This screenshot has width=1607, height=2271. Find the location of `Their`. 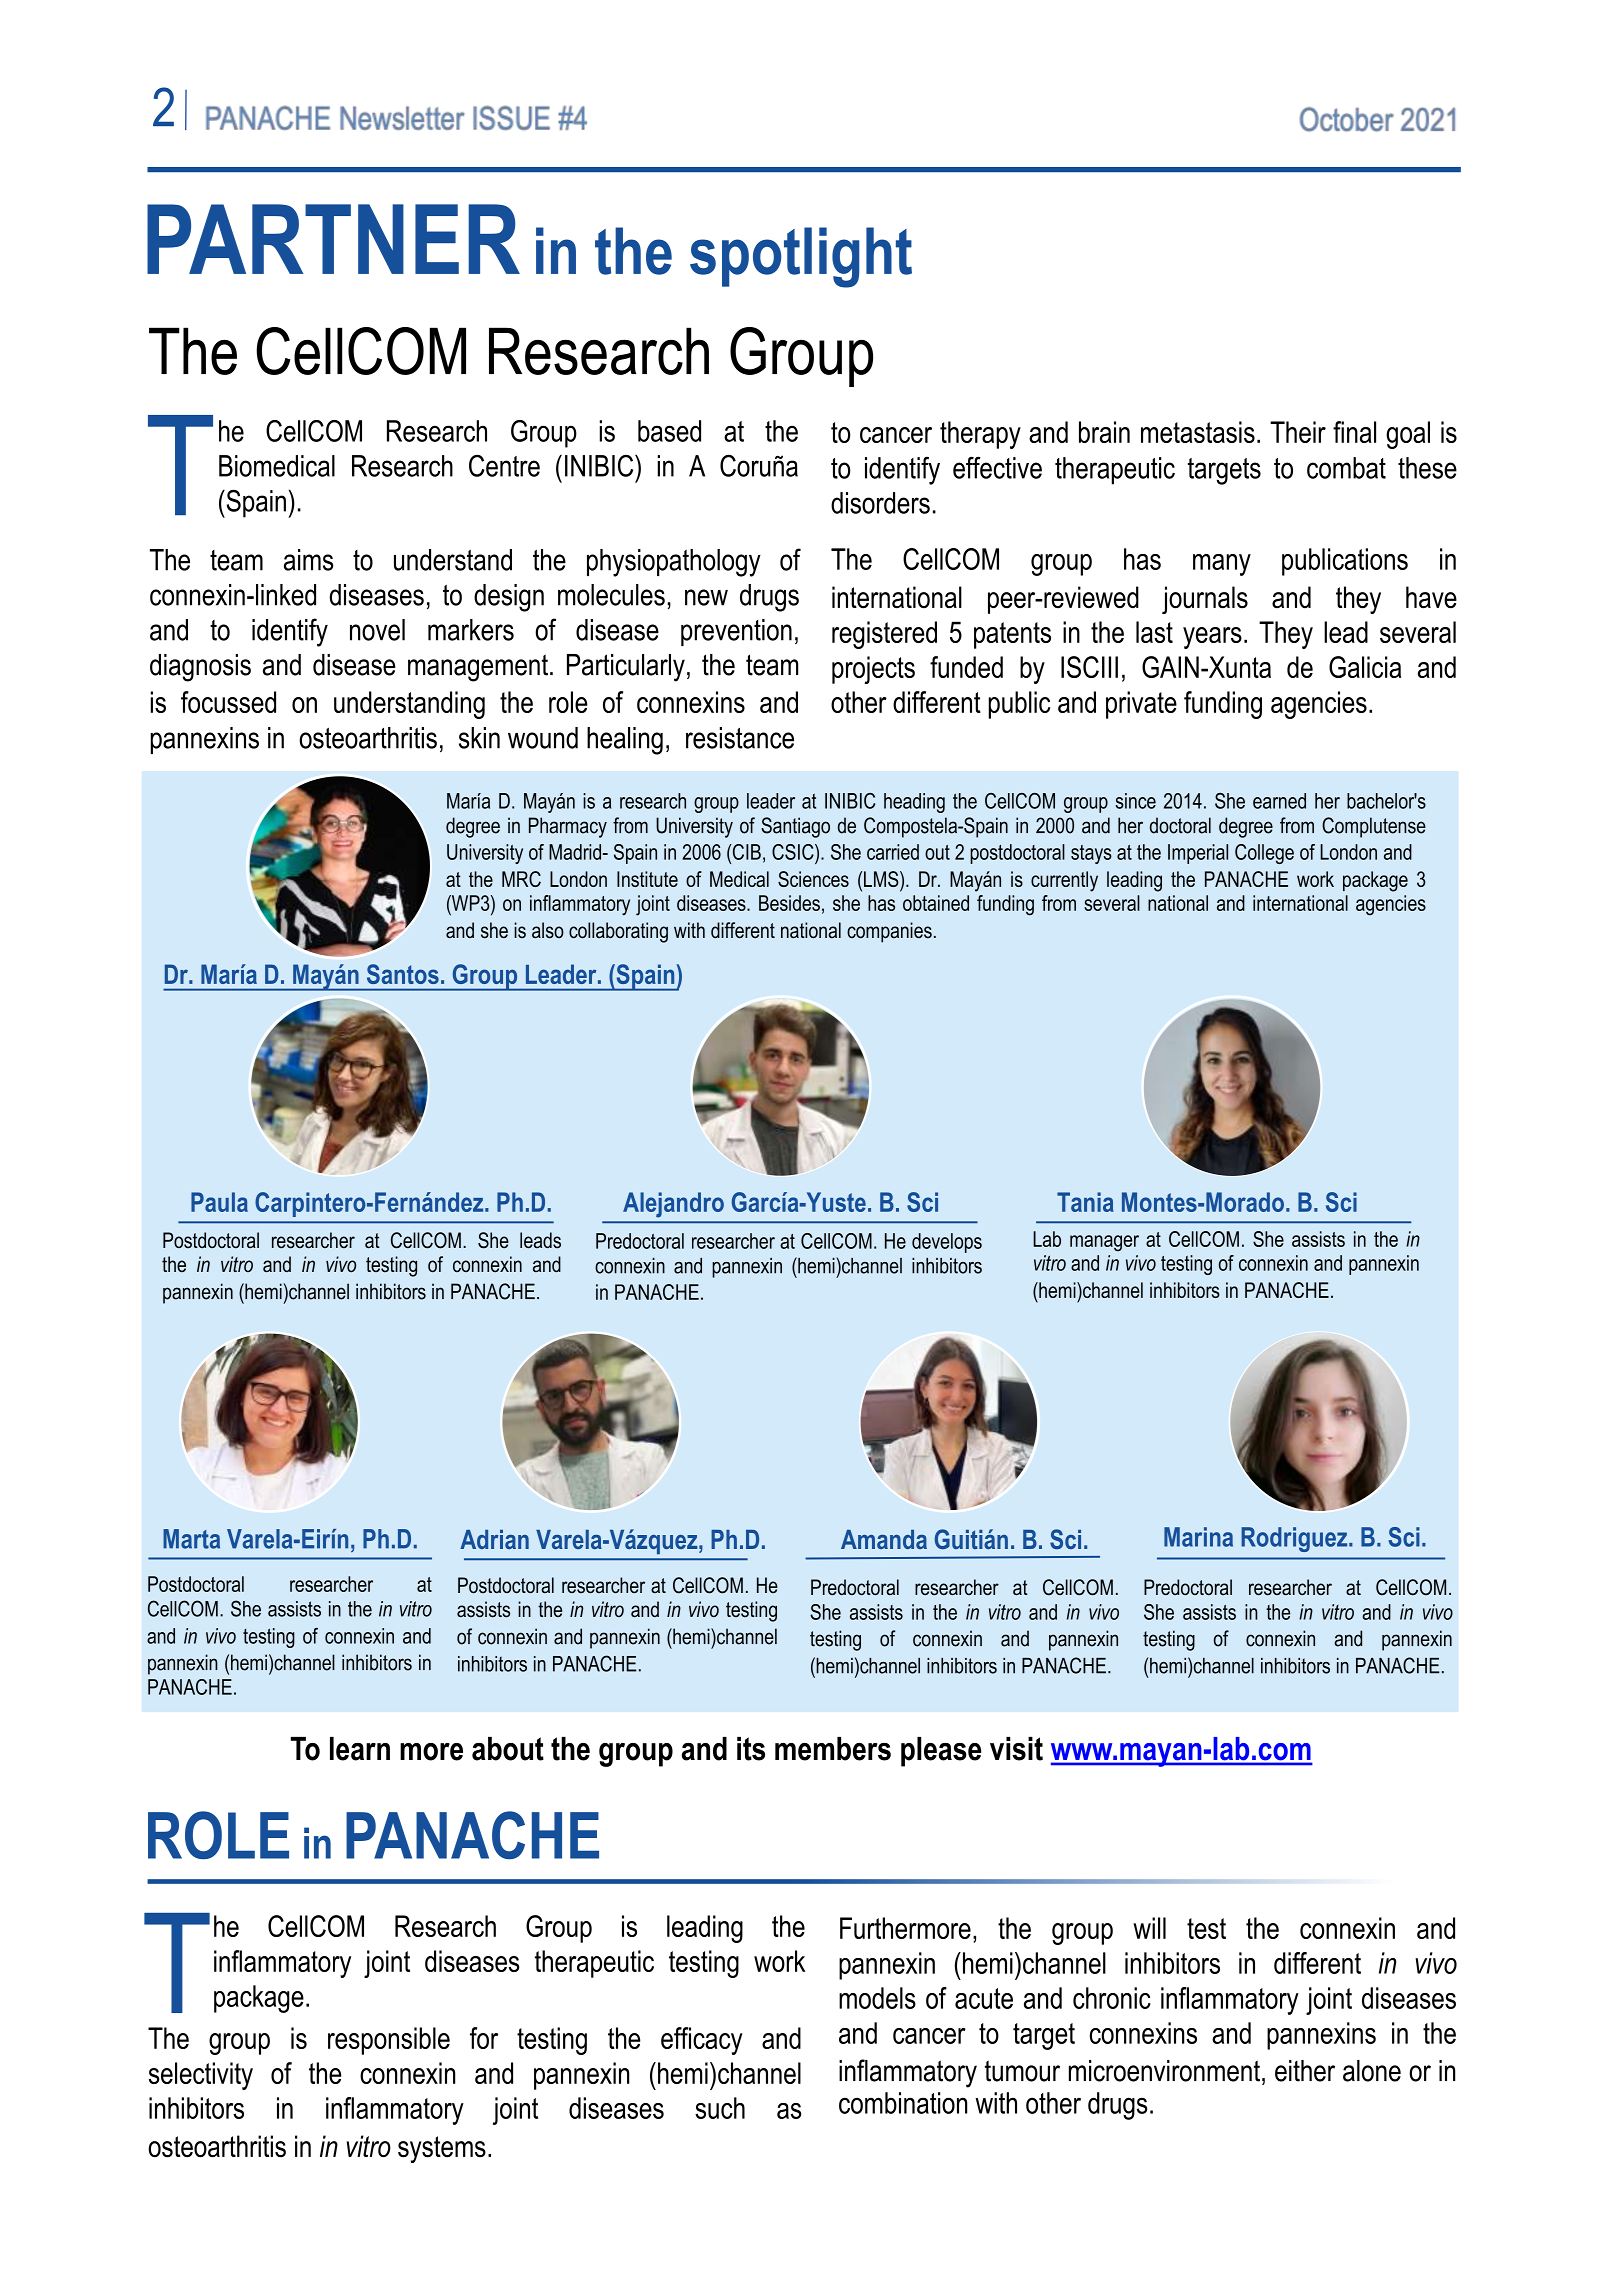

Their is located at coordinates (1298, 432).
